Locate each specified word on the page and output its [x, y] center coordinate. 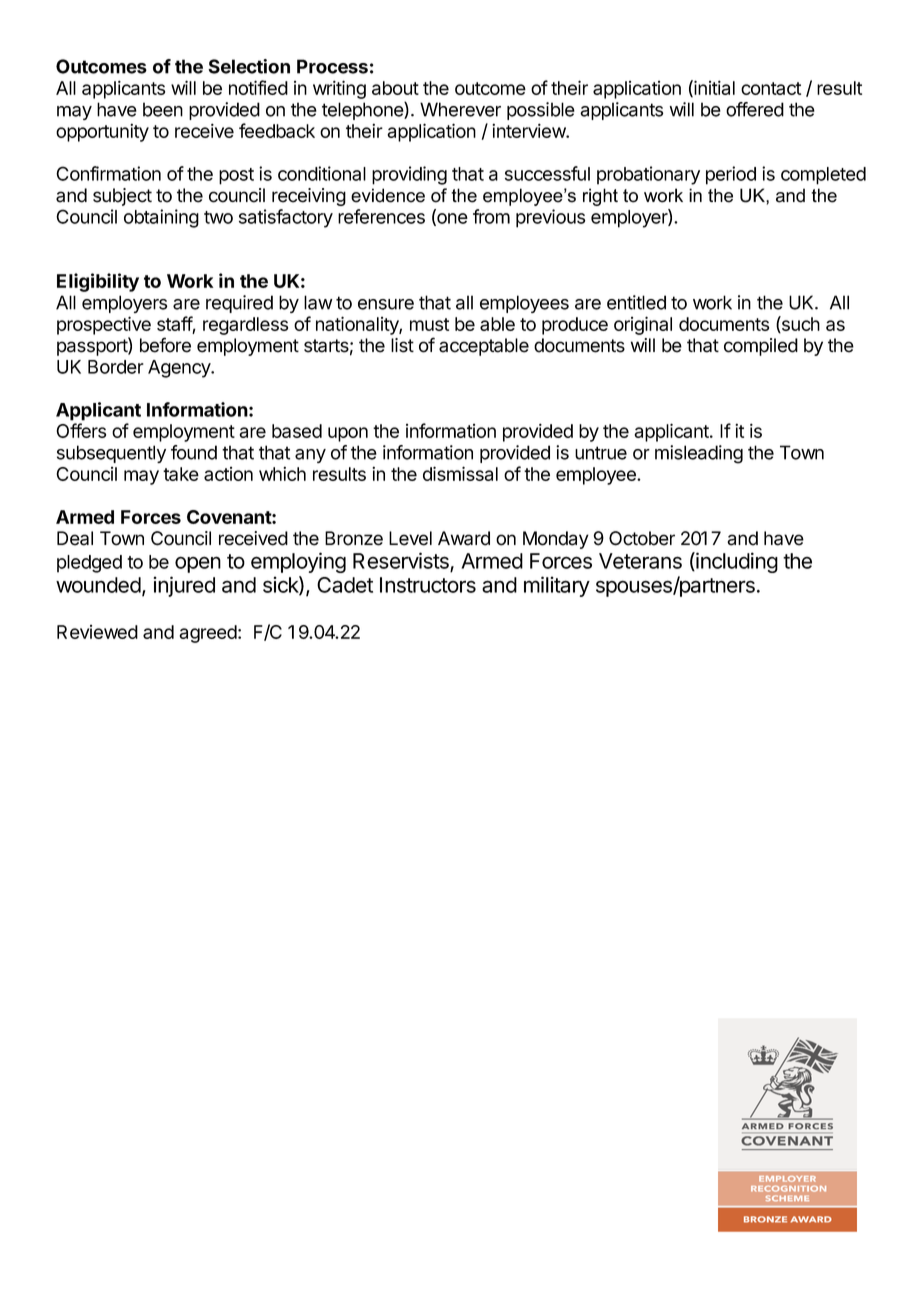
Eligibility [98, 282]
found [194, 452]
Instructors [428, 585]
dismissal [460, 473]
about [395, 88]
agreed [208, 634]
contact [771, 88]
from [491, 216]
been [163, 109]
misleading [699, 454]
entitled [636, 302]
